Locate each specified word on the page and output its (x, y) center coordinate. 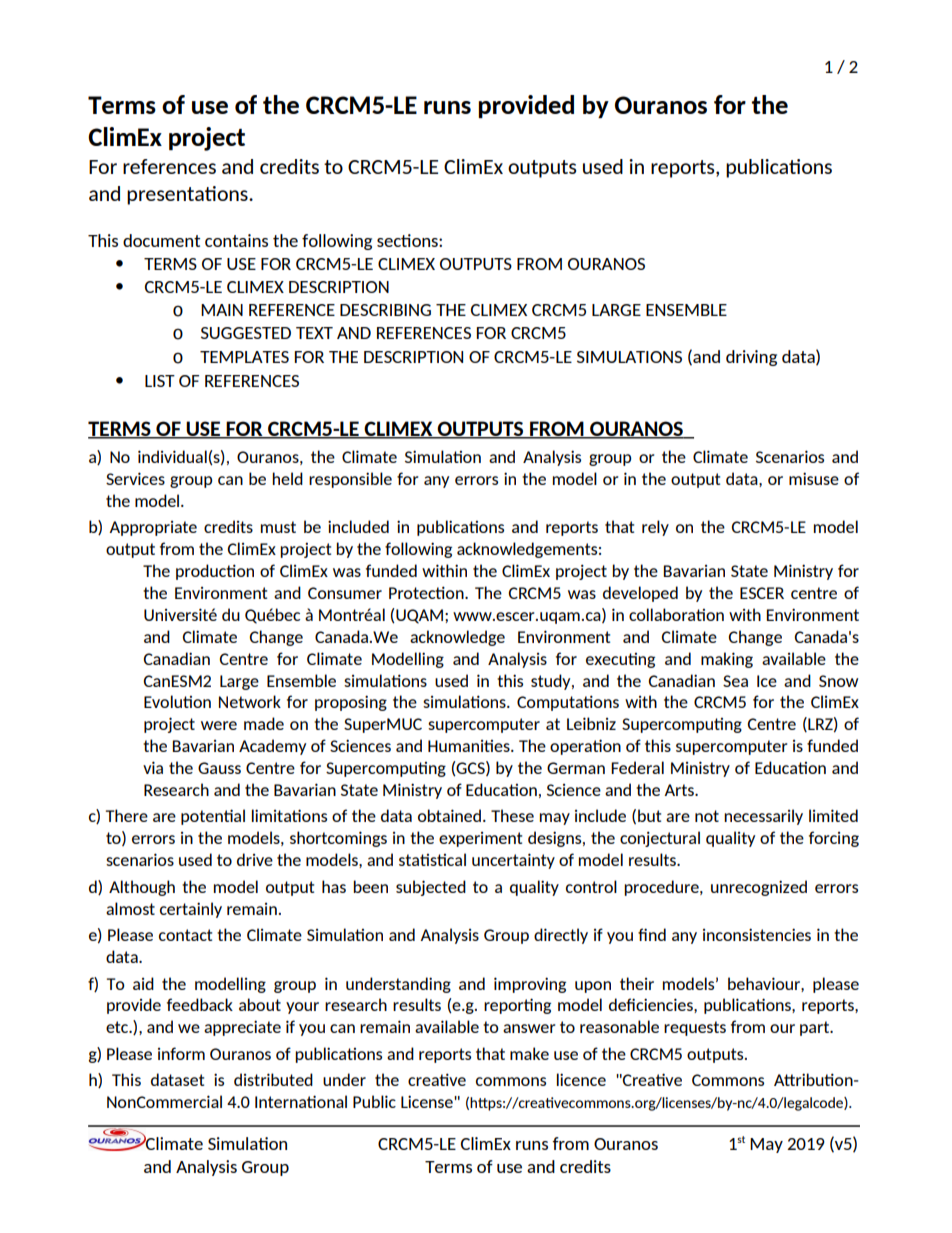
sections (408, 240)
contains (236, 240)
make (529, 1053)
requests (695, 1028)
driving (751, 358)
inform (181, 1053)
